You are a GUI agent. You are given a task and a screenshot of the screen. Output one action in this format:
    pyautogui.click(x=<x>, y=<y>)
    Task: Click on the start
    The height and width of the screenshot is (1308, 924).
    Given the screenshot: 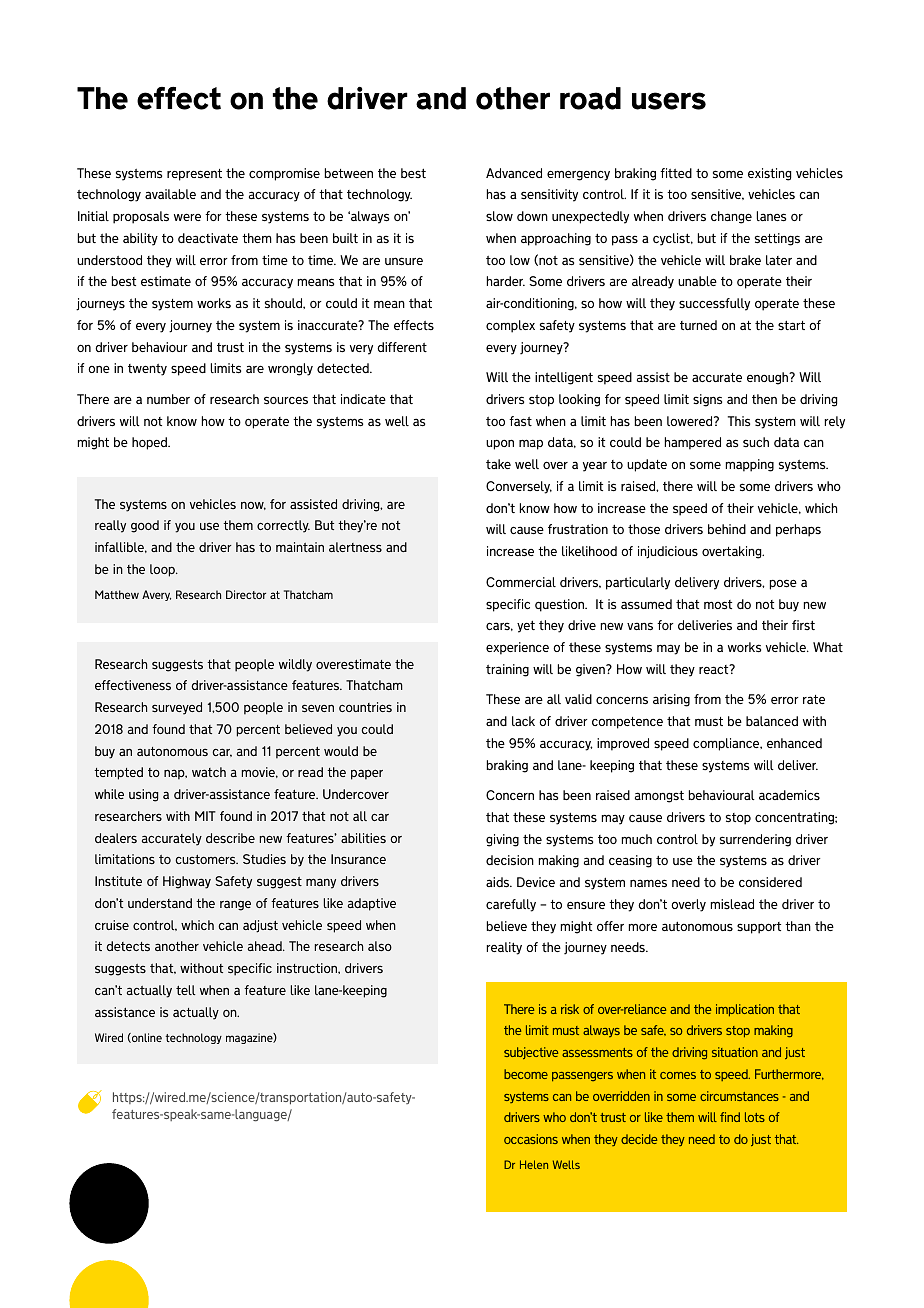 What is the action you would take?
    pyautogui.click(x=791, y=325)
